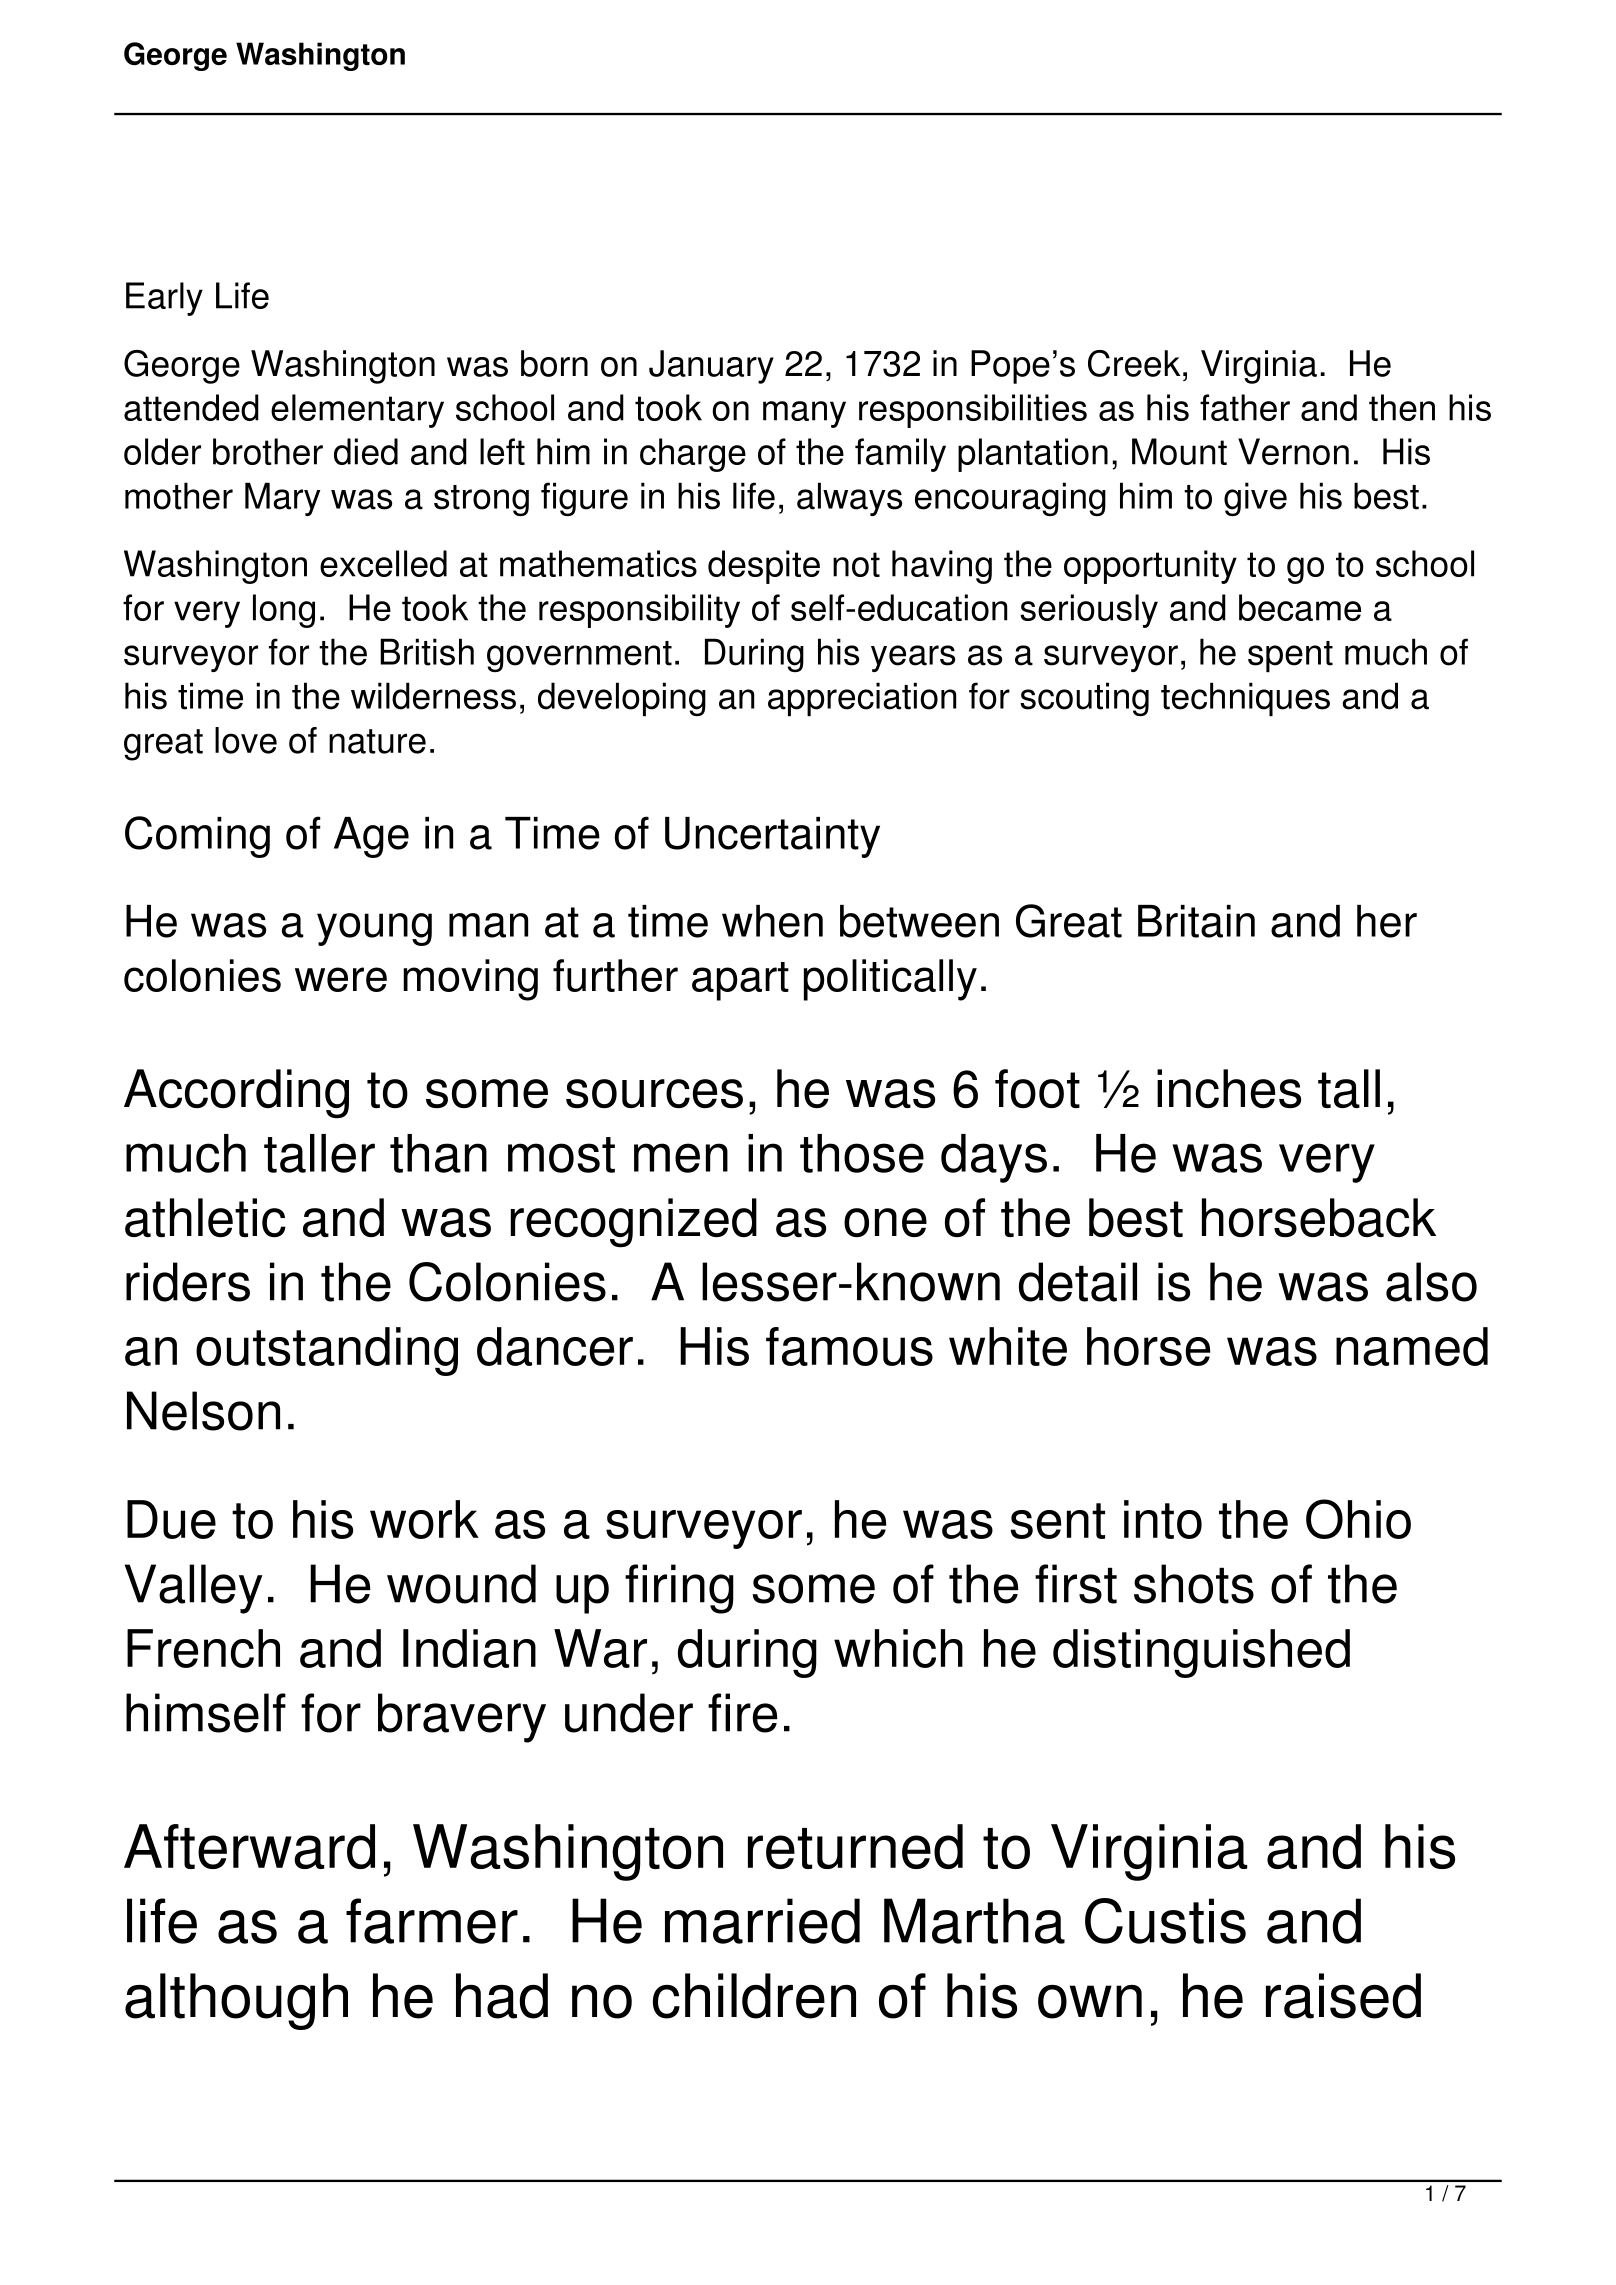 Image resolution: width=1616 pixels, height=2285 pixels. Describe the element at coordinates (711, 367) in the image. I see `January` at that location.
